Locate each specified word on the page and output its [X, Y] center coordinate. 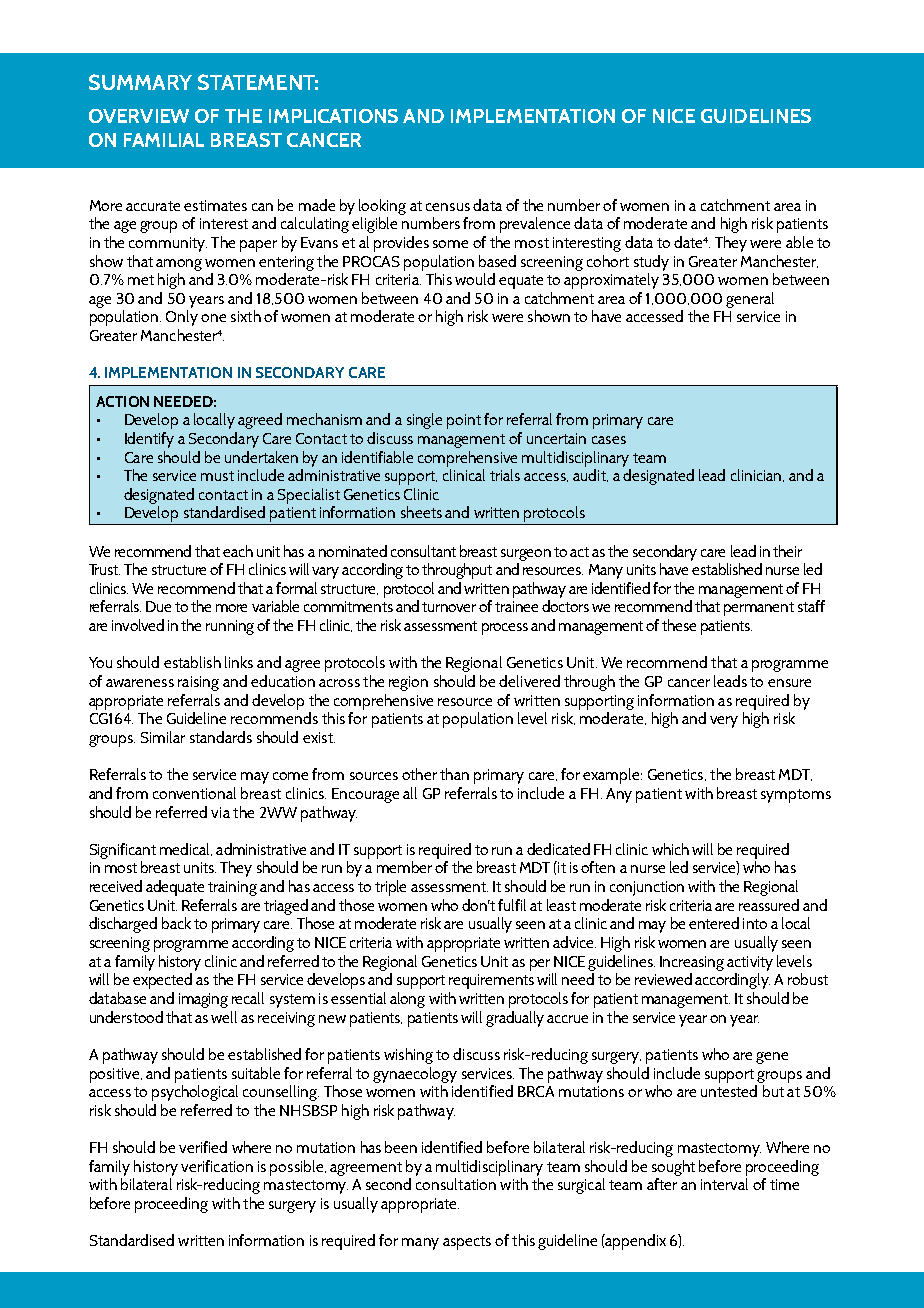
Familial [164, 140]
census [448, 207]
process [505, 629]
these [679, 625]
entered [714, 923]
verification [217, 1166]
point [464, 421]
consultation [456, 1184]
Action [122, 401]
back [176, 923]
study [651, 263]
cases [609, 440]
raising [198, 683]
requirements [491, 981]
